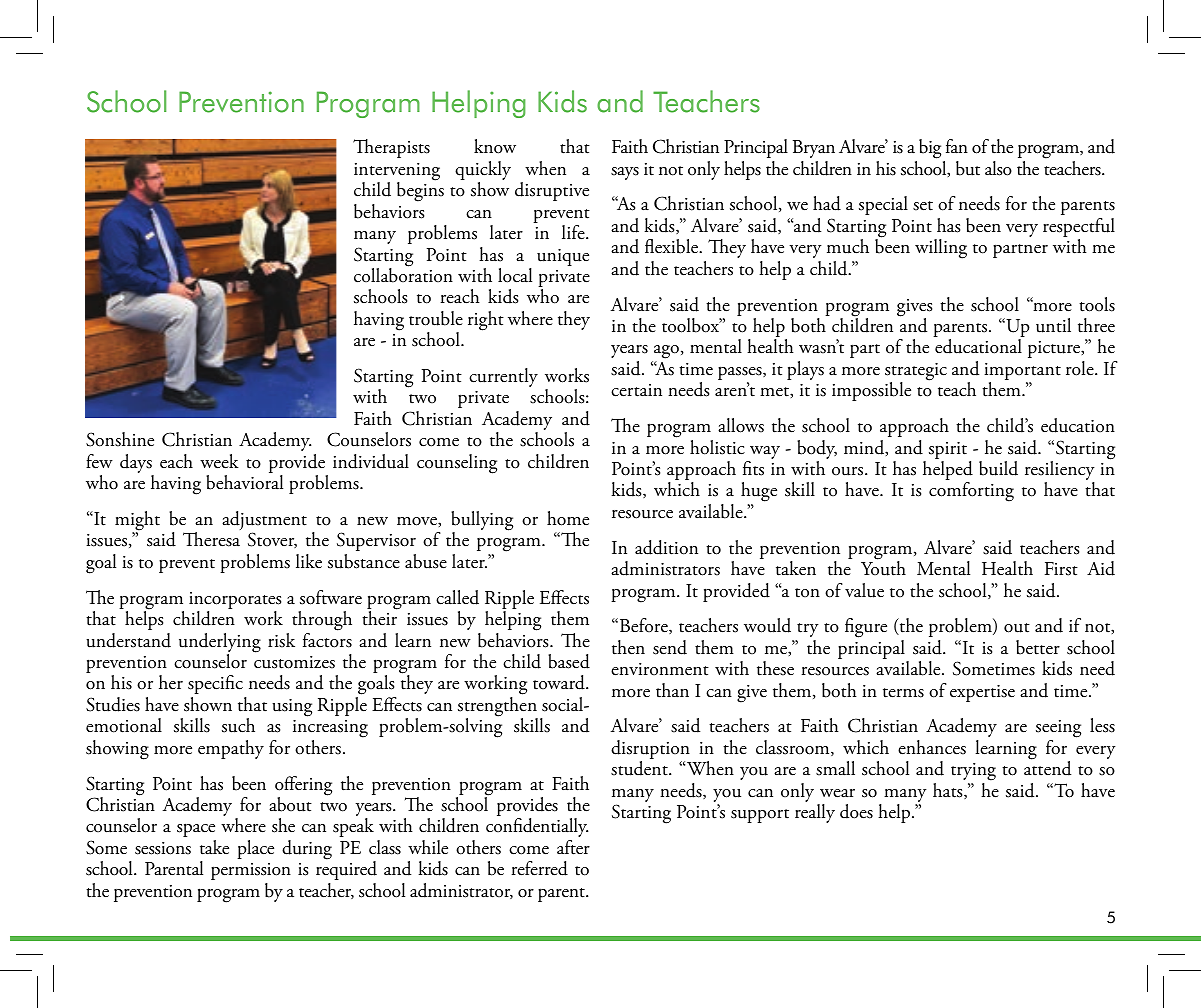 This screenshot has height=1008, width=1201. I want to click on important, so click(1022, 373).
